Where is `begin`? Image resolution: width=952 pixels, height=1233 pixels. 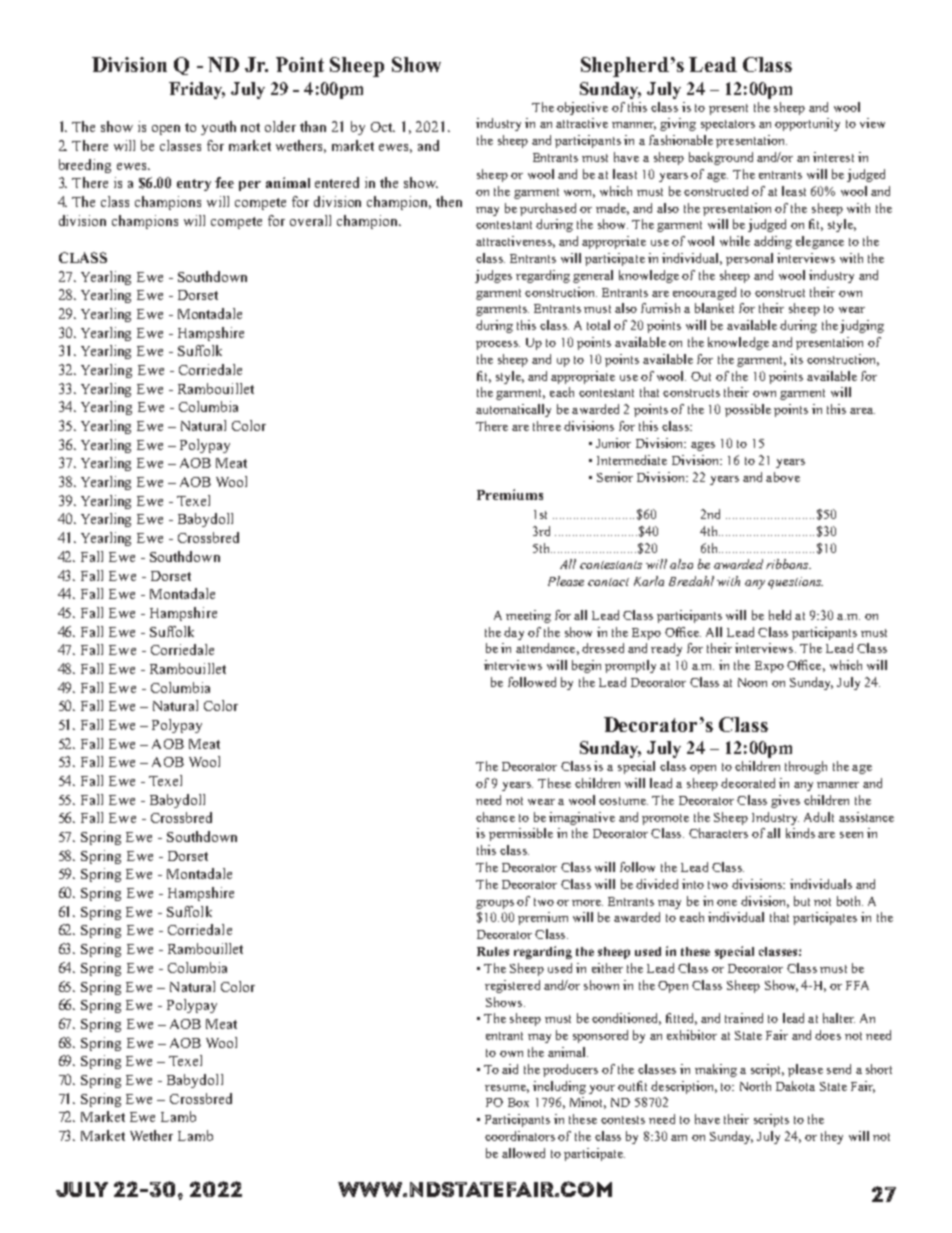
begin is located at coordinates (586, 666).
